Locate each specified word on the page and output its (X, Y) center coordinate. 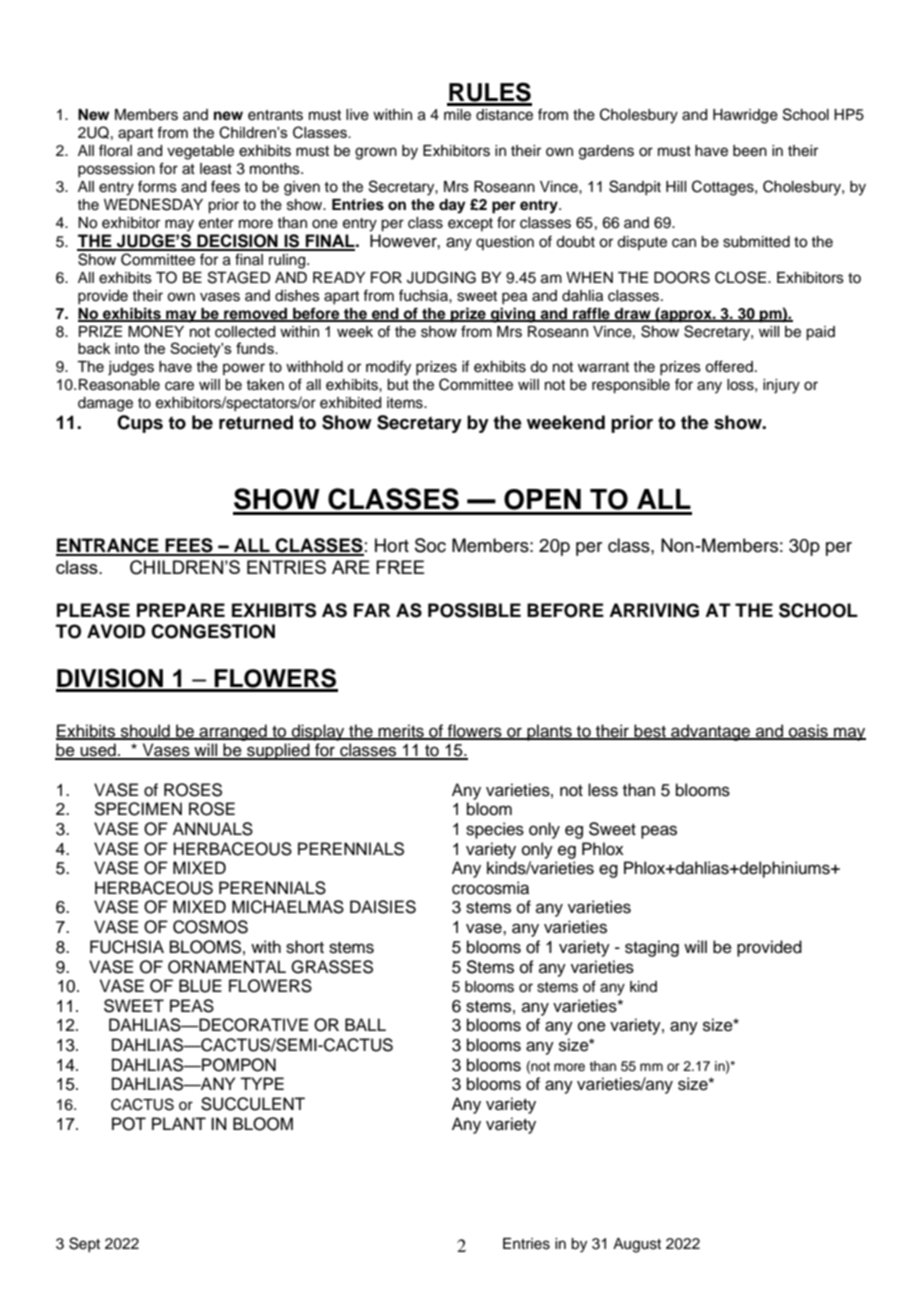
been (750, 151)
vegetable (200, 152)
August (637, 1245)
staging (652, 948)
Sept (84, 1244)
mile (457, 115)
